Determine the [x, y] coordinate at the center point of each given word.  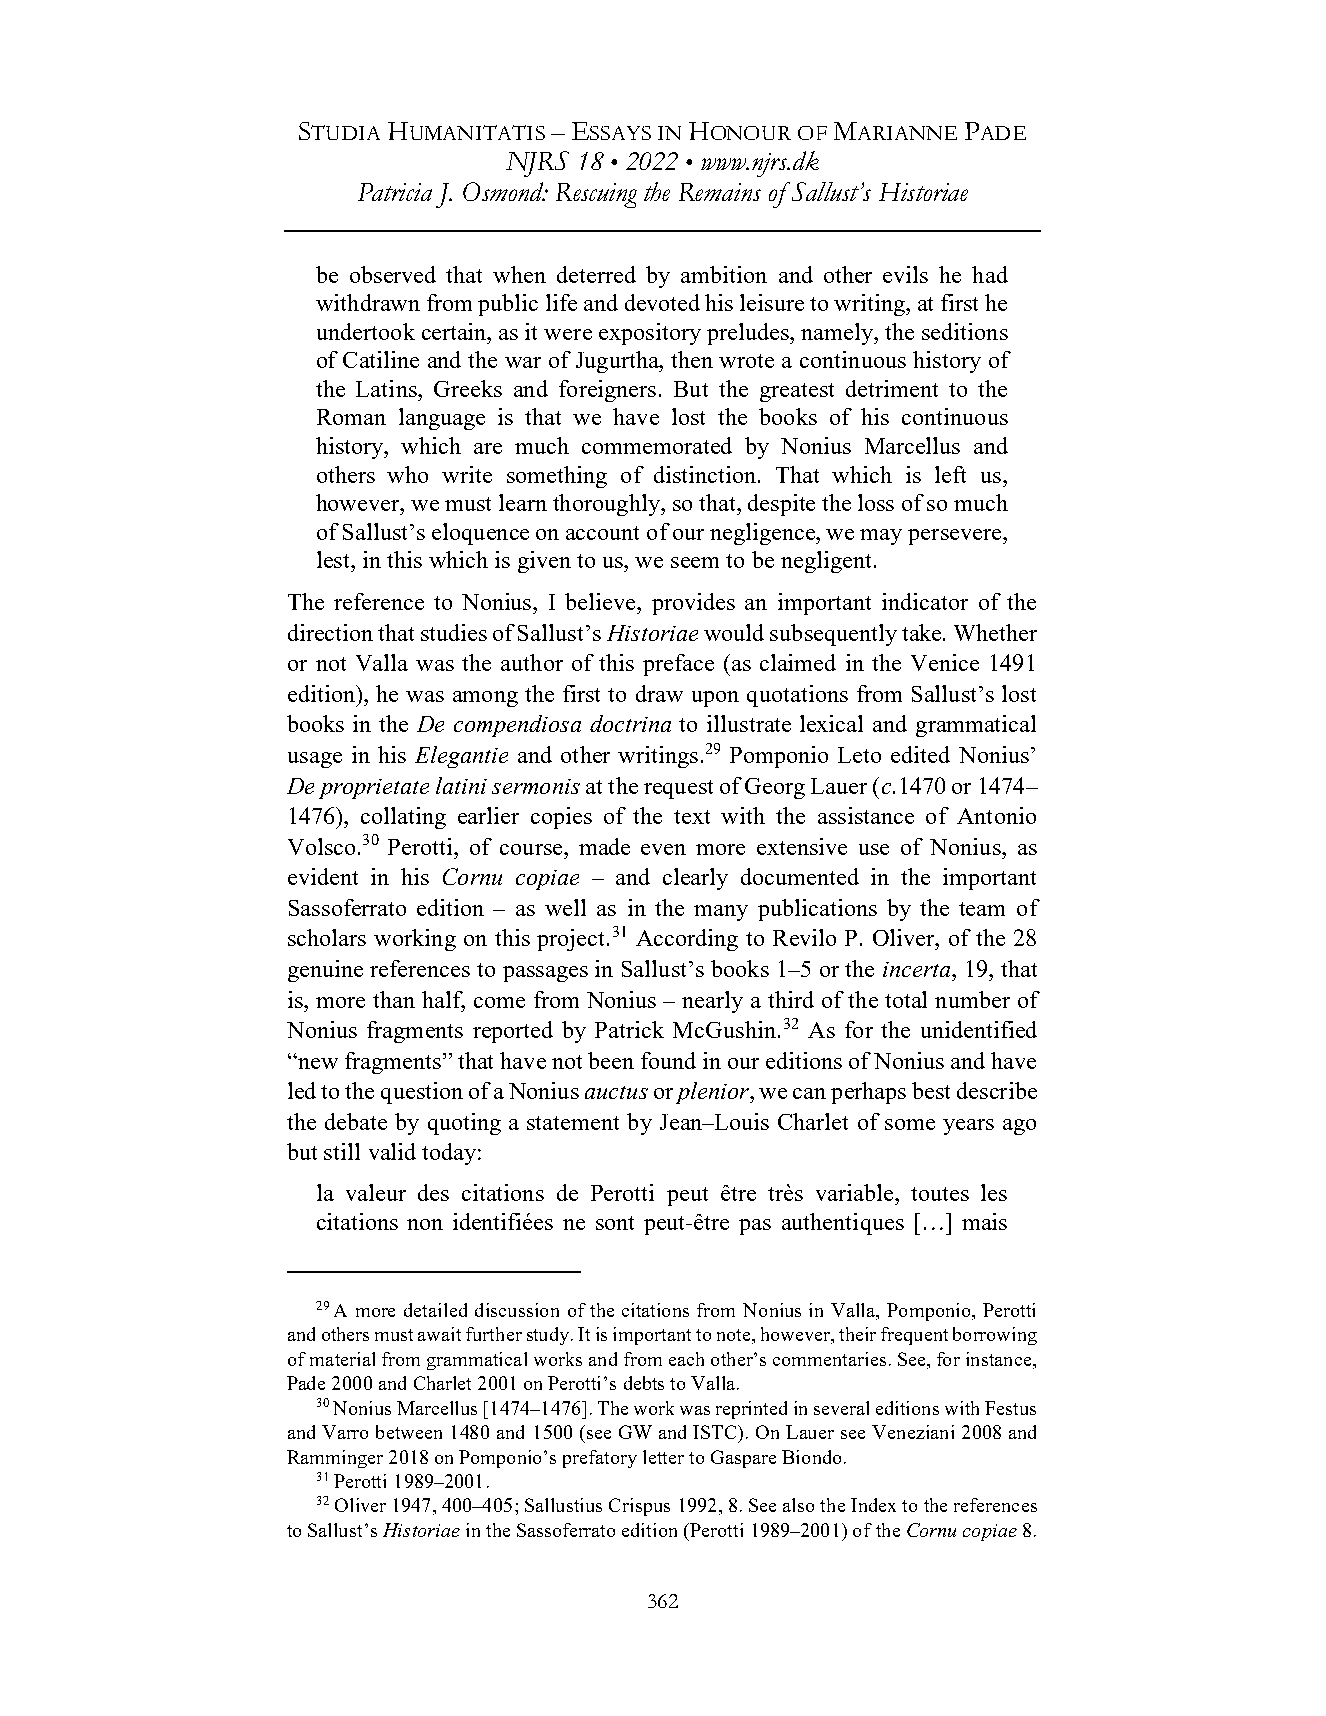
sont [615, 1223]
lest [334, 559]
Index [873, 1505]
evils [905, 274]
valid [392, 1151]
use [874, 849]
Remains [720, 192]
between [409, 1432]
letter [663, 1457]
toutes [940, 1194]
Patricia [395, 192]
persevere [956, 537]
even [663, 849]
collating [403, 818]
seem [695, 562]
